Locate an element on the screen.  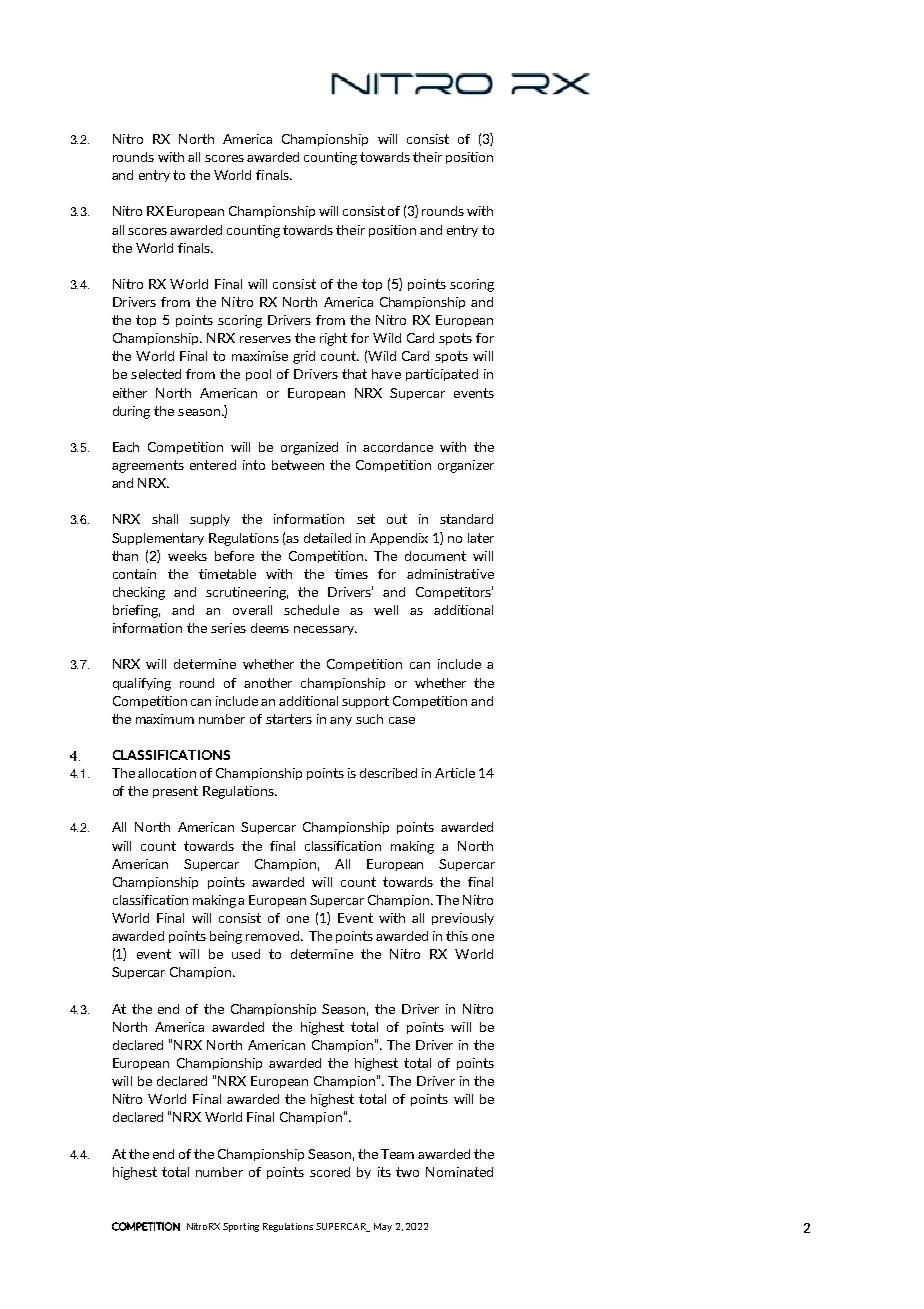
grid is located at coordinates (304, 357).
